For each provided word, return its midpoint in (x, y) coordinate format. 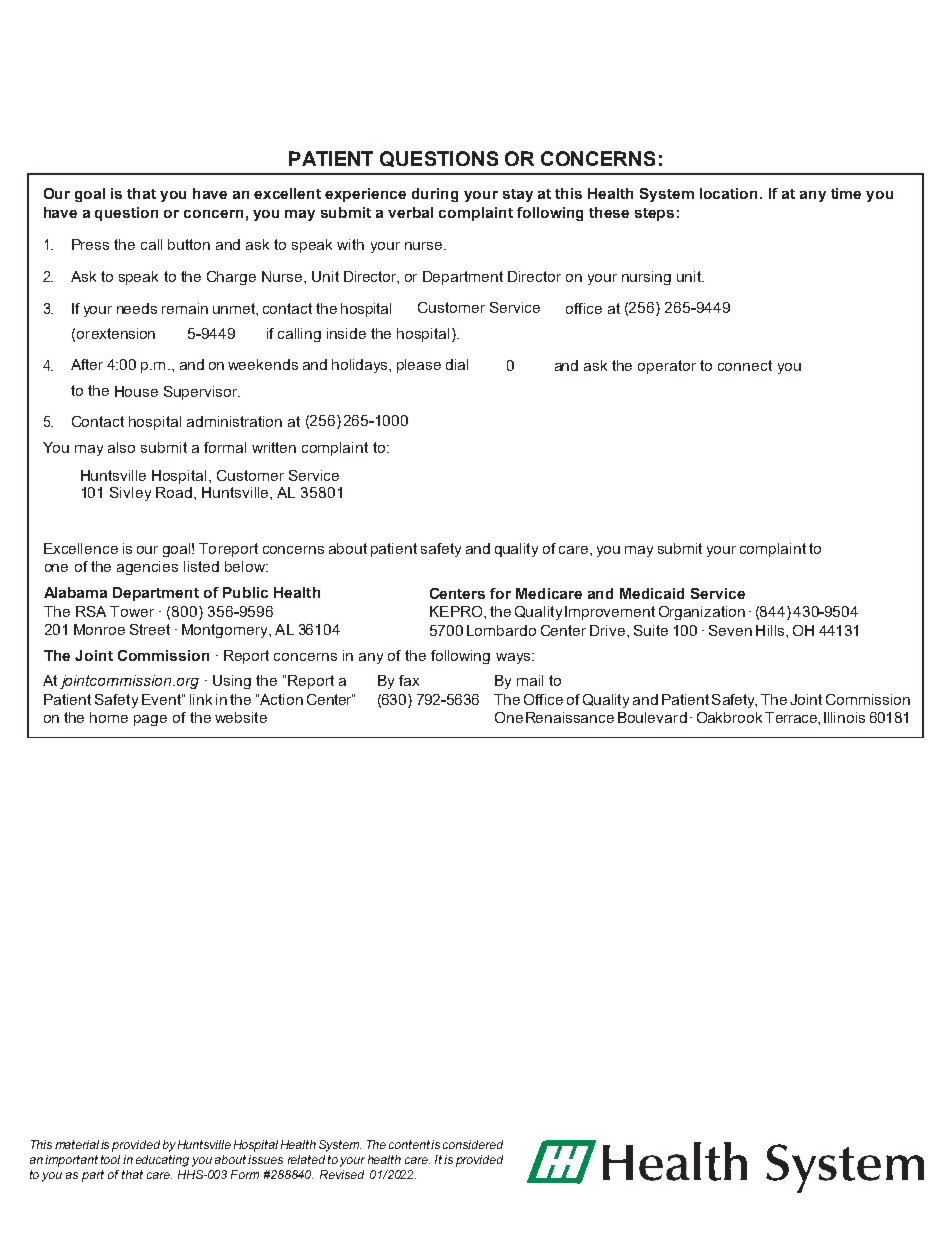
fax (409, 680)
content (409, 1144)
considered (473, 1144)
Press (90, 244)
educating (162, 1161)
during (435, 195)
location (730, 193)
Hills (771, 630)
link (201, 699)
